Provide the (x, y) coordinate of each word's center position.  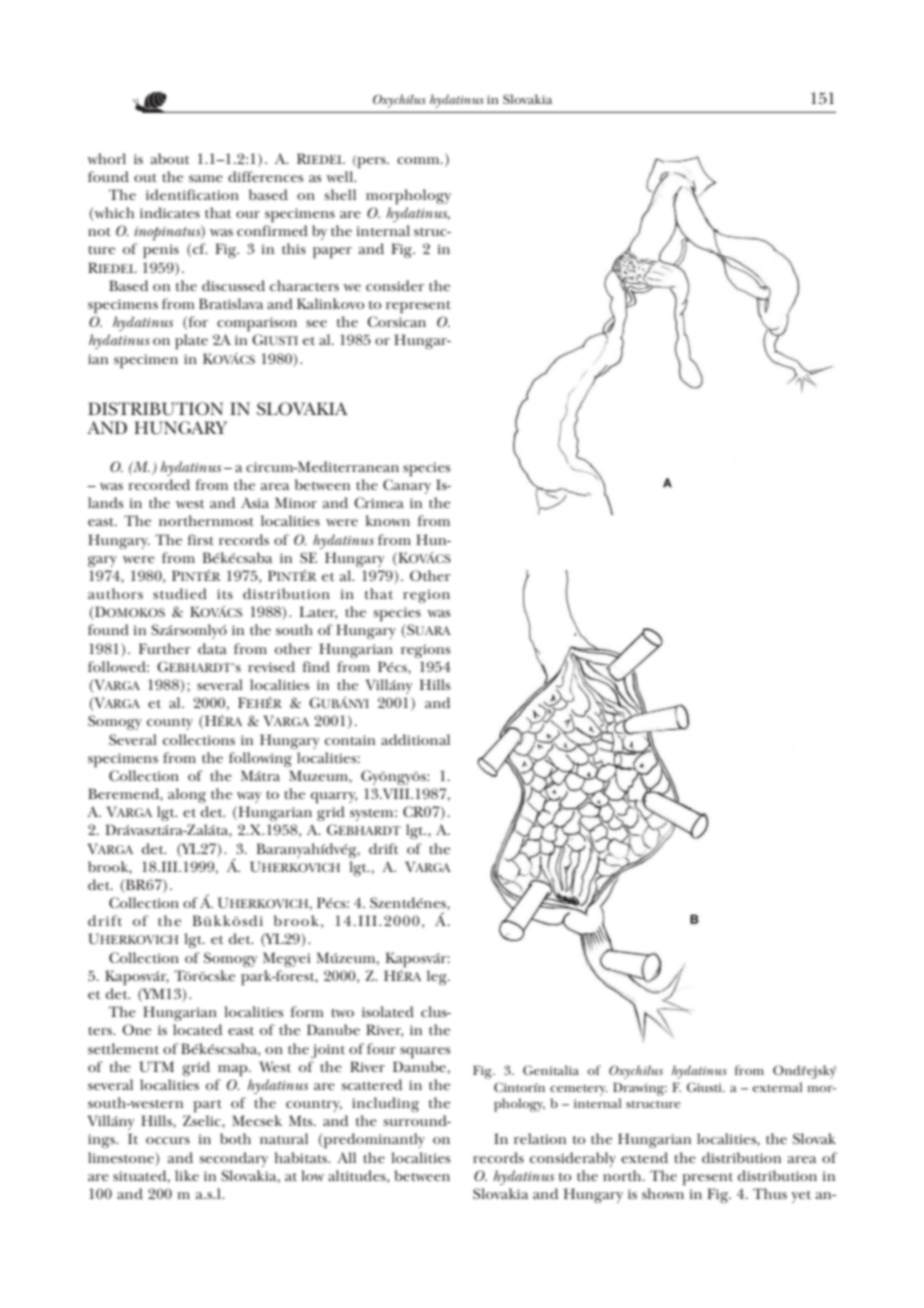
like (187, 1175)
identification (192, 194)
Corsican (396, 321)
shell (340, 194)
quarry (334, 797)
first (201, 539)
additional (415, 739)
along (187, 795)
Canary (407, 486)
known (388, 520)
